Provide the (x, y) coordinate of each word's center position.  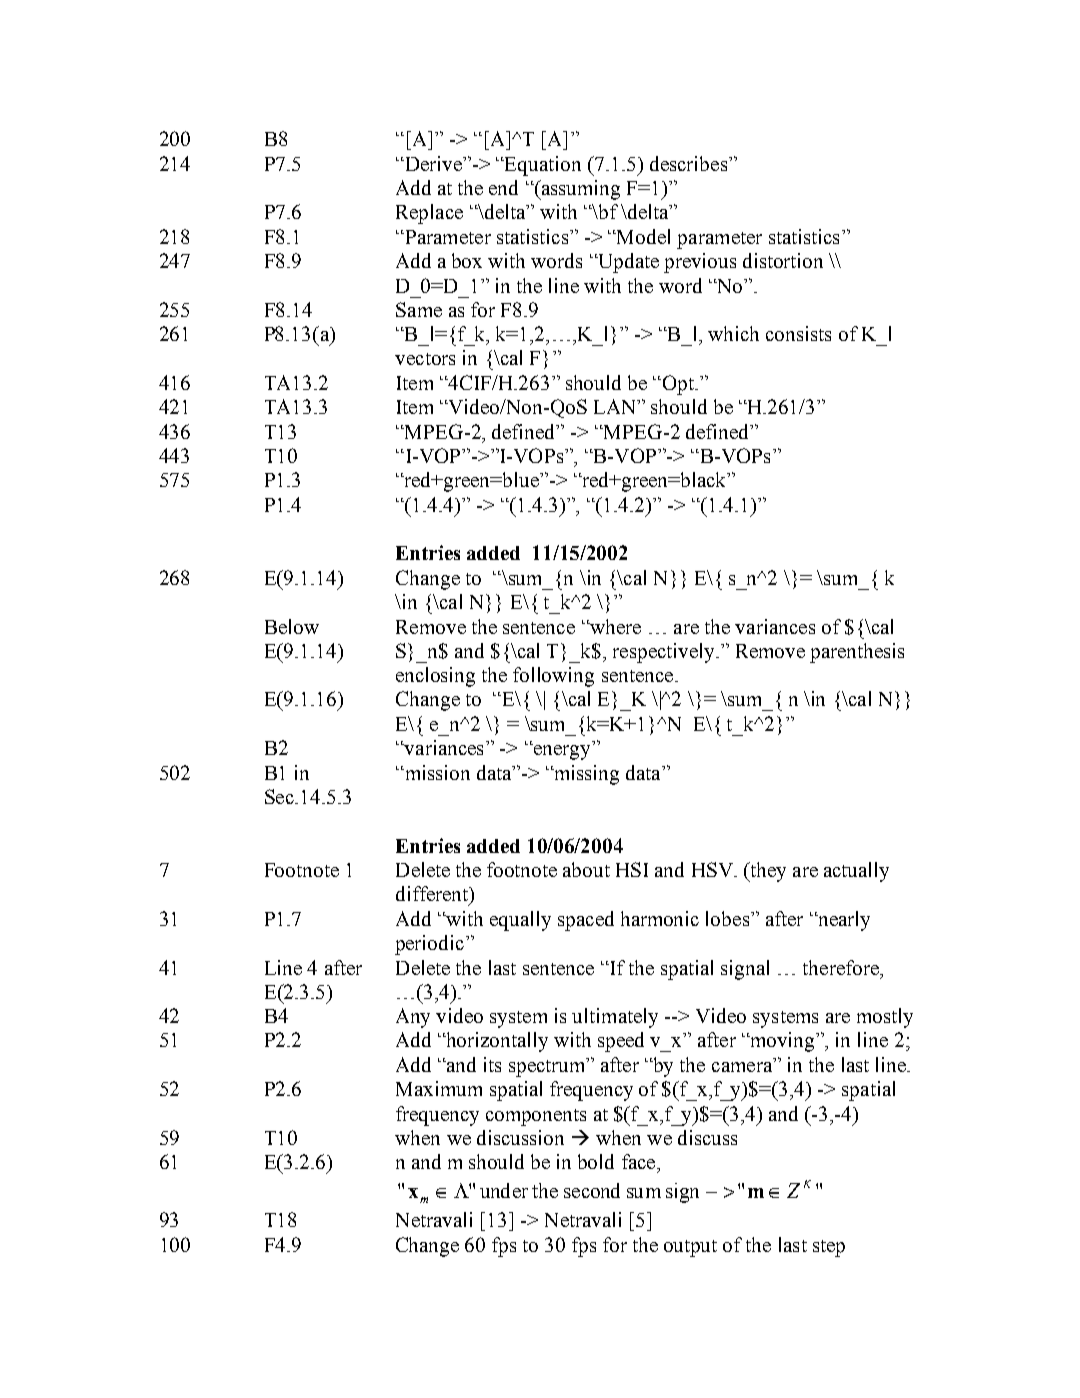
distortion (783, 260)
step (829, 1248)
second (592, 1190)
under (504, 1190)
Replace (429, 214)
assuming (579, 190)
